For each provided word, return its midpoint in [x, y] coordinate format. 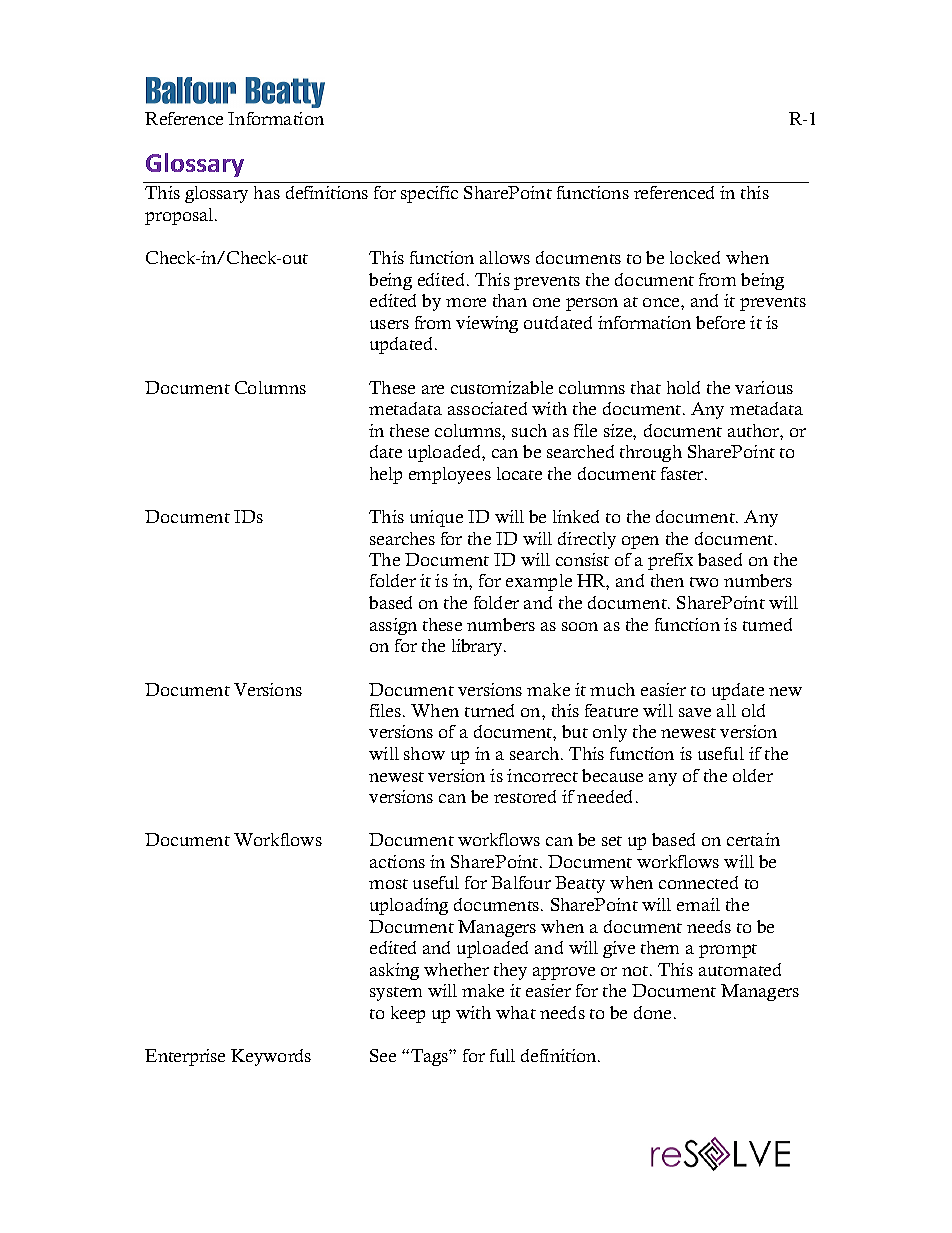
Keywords [271, 1057]
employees [450, 475]
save [695, 712]
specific [429, 194]
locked [695, 257]
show [424, 753]
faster [683, 473]
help [386, 475]
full [502, 1055]
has [267, 192]
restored [525, 796]
